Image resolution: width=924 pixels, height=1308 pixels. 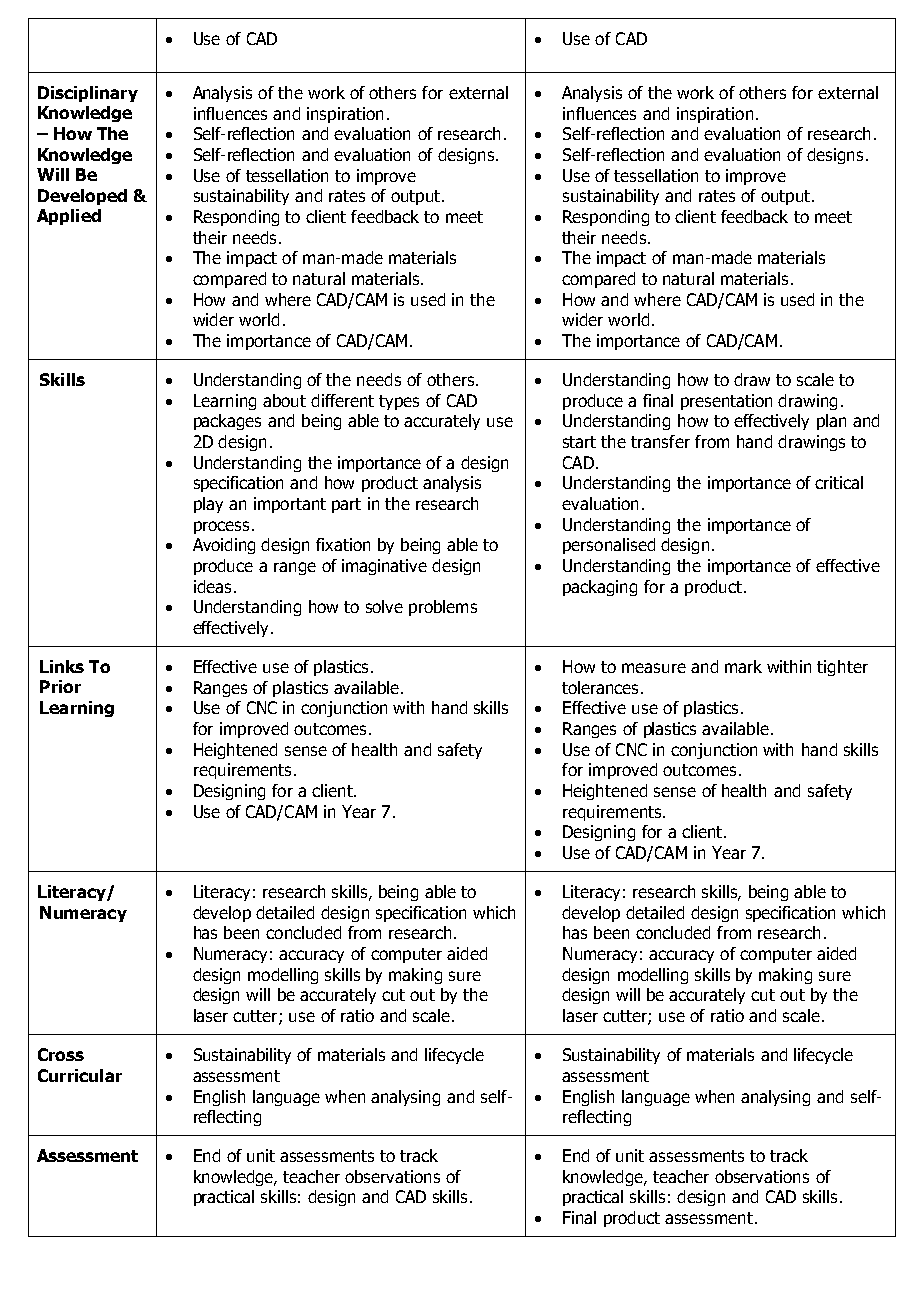 I want to click on mark, so click(x=743, y=666).
